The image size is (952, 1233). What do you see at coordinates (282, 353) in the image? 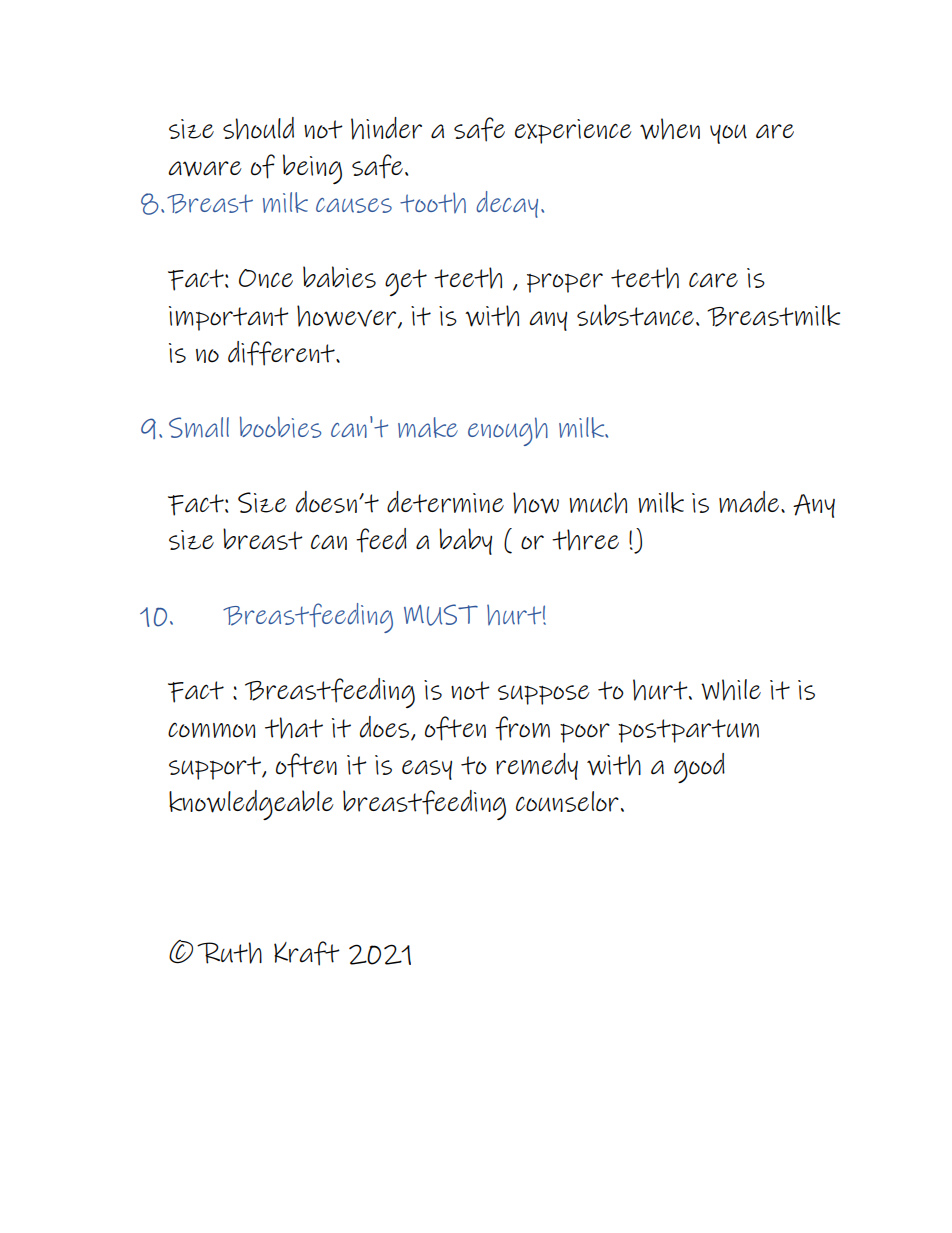
I see `different` at bounding box center [282, 353].
